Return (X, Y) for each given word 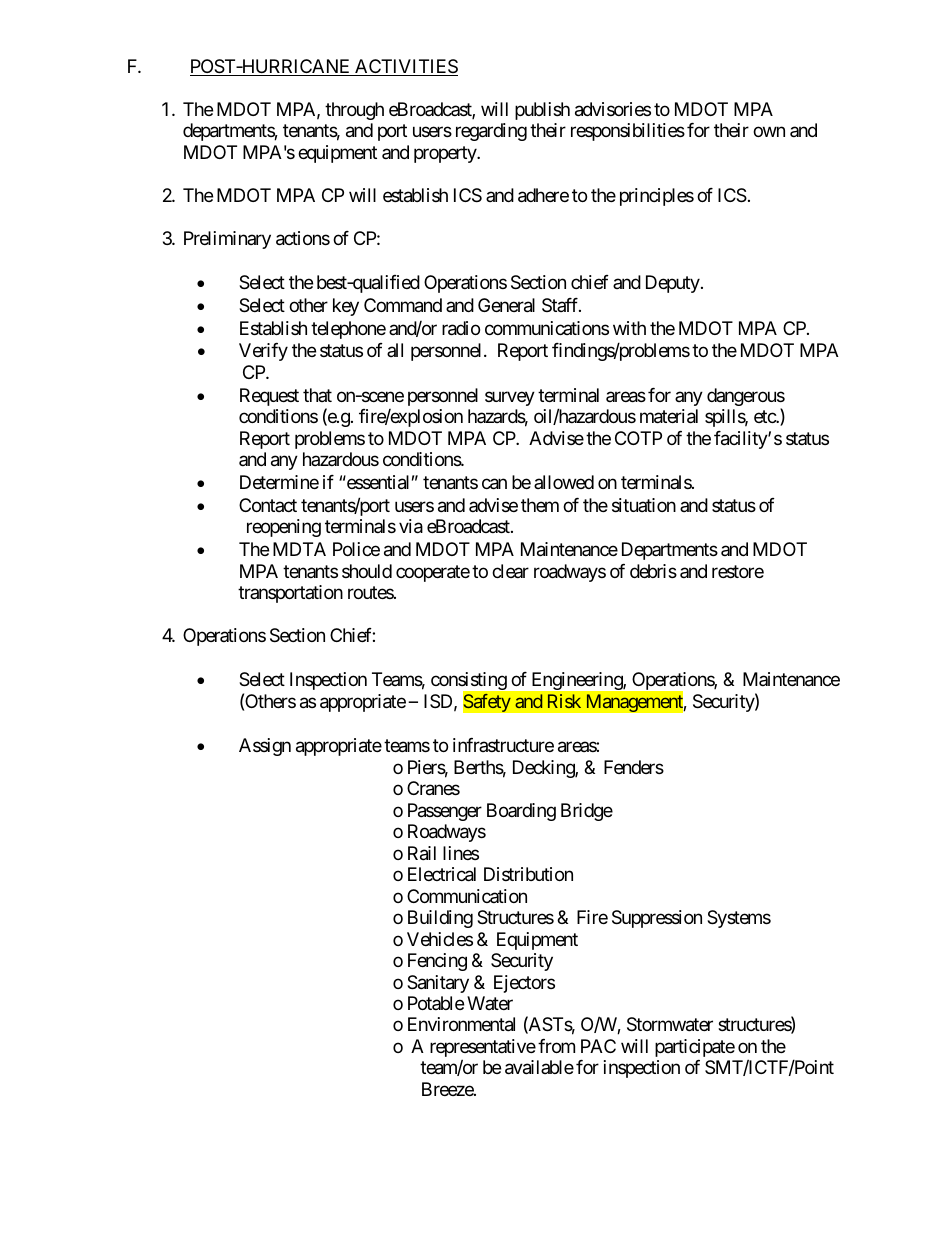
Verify (263, 352)
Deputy (673, 284)
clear (510, 571)
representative (483, 1049)
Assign (265, 747)
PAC (598, 1046)
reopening (284, 528)
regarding (491, 132)
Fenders (634, 767)
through (354, 111)
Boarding (521, 812)
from (556, 1046)
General (506, 305)
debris (653, 571)
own (769, 132)
